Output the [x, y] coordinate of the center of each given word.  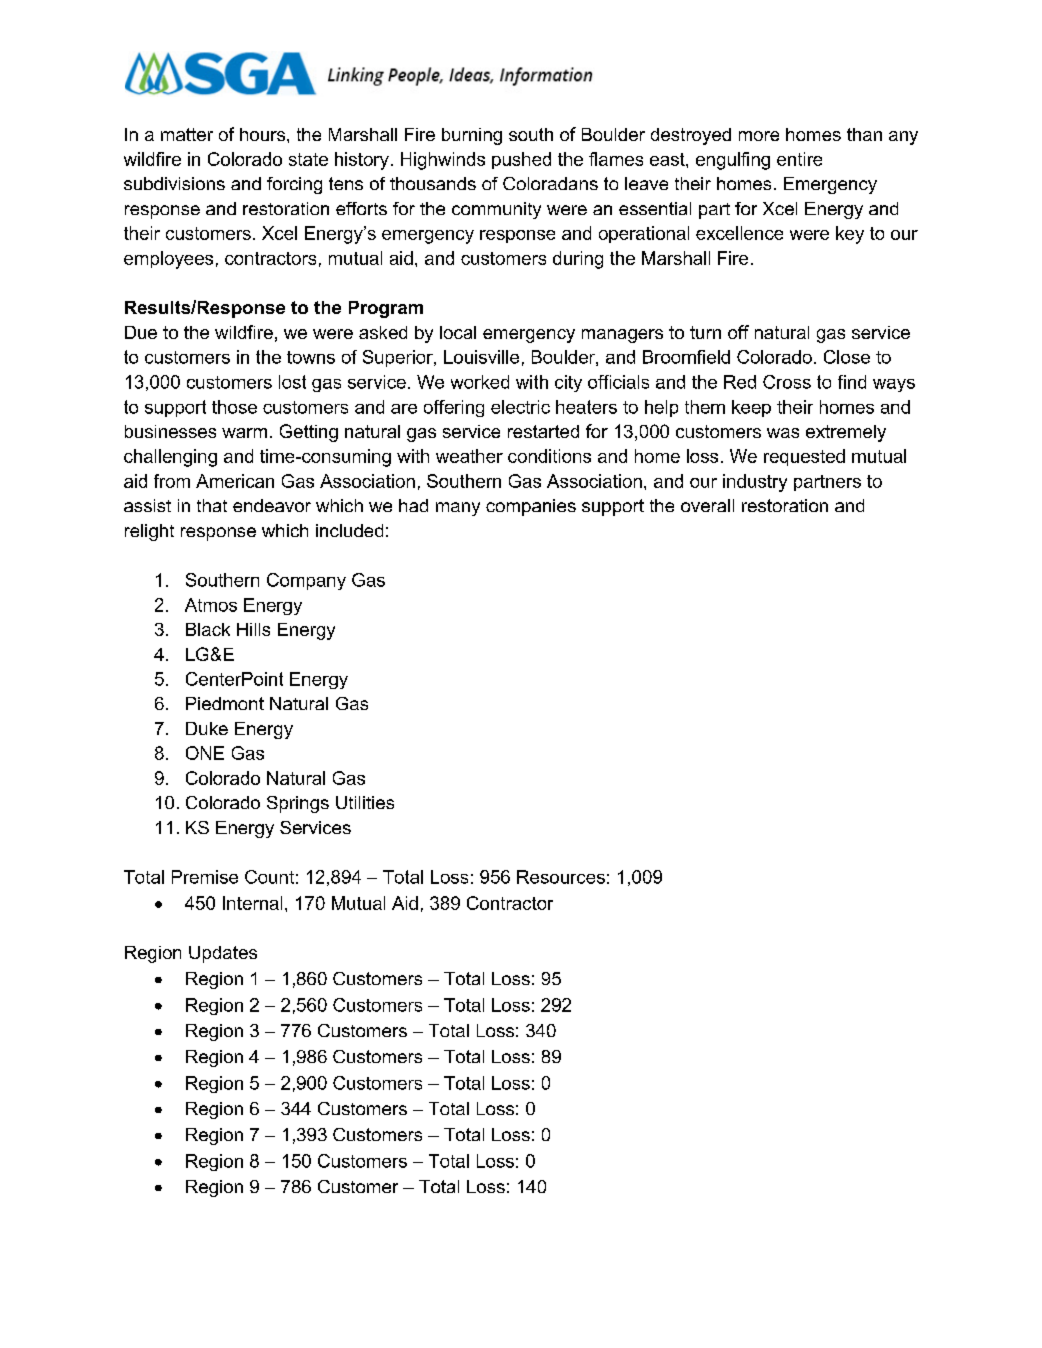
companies [531, 507]
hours [264, 134]
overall [707, 505]
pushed [521, 160]
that [212, 505]
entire [799, 159]
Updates [223, 954]
